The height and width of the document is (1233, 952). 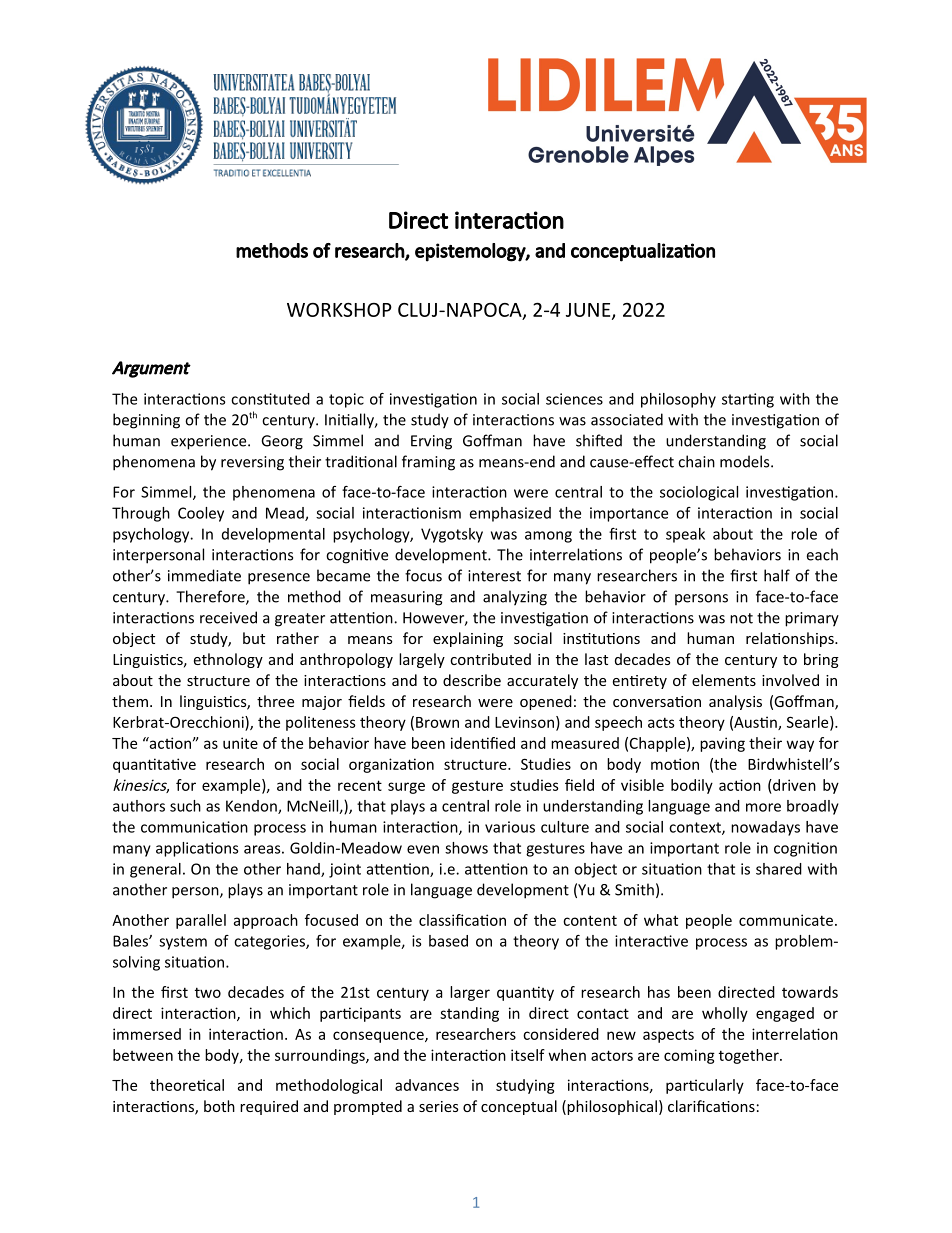 I want to click on advances, so click(x=427, y=1085).
